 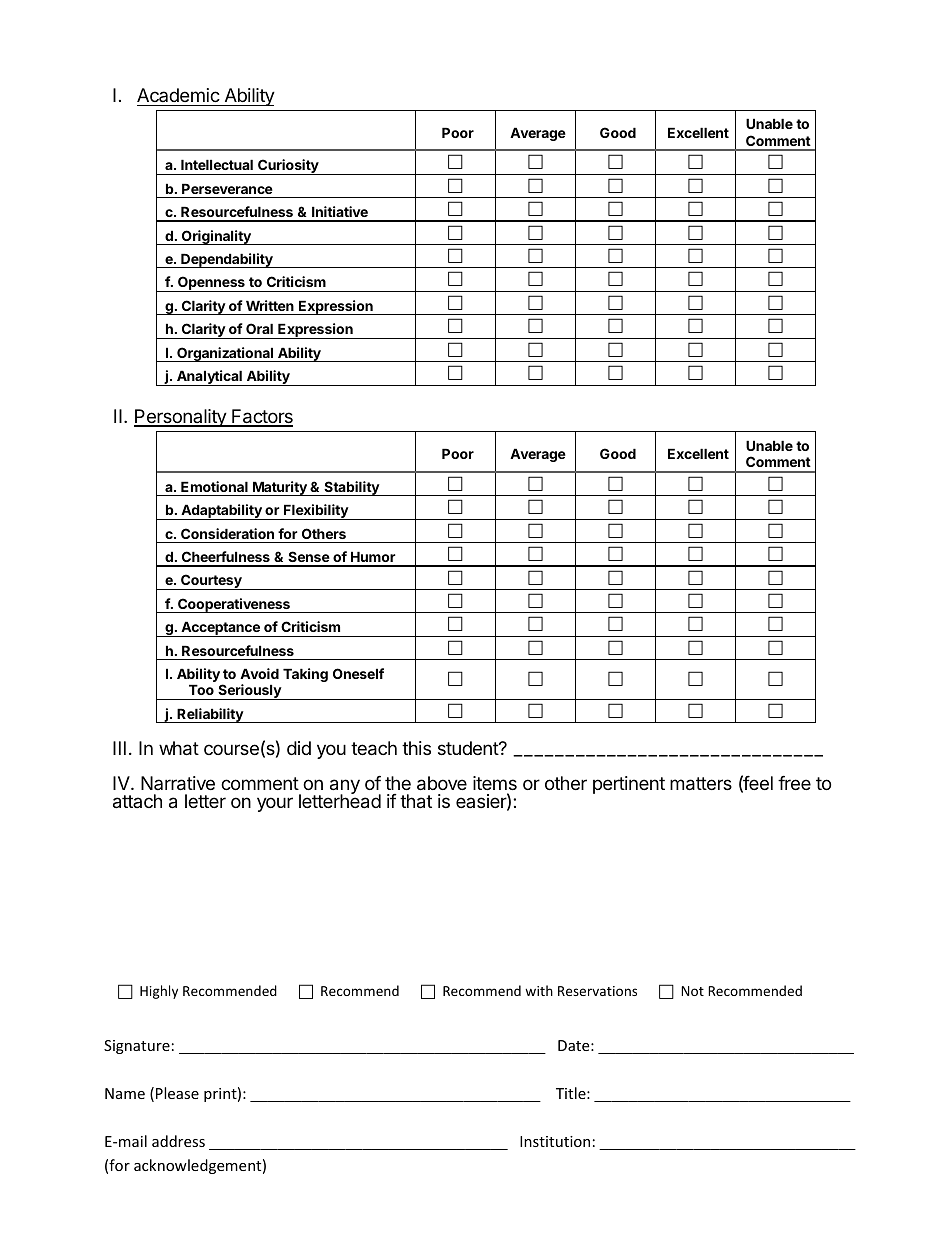 What do you see at coordinates (227, 188) in the page?
I see `Perseverance` at bounding box center [227, 188].
